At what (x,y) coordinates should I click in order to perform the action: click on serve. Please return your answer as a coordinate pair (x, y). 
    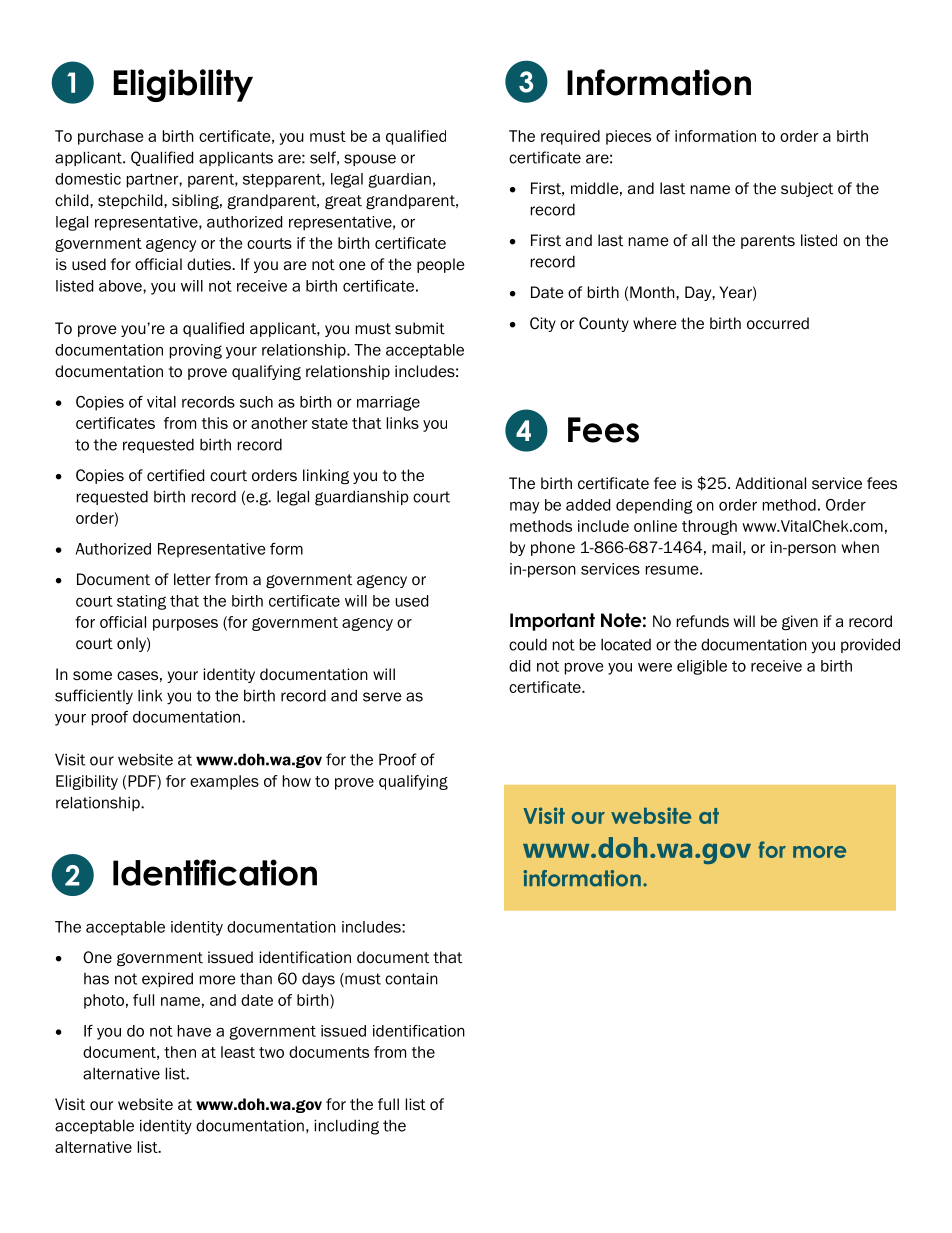
    Looking at the image, I should click on (382, 697).
